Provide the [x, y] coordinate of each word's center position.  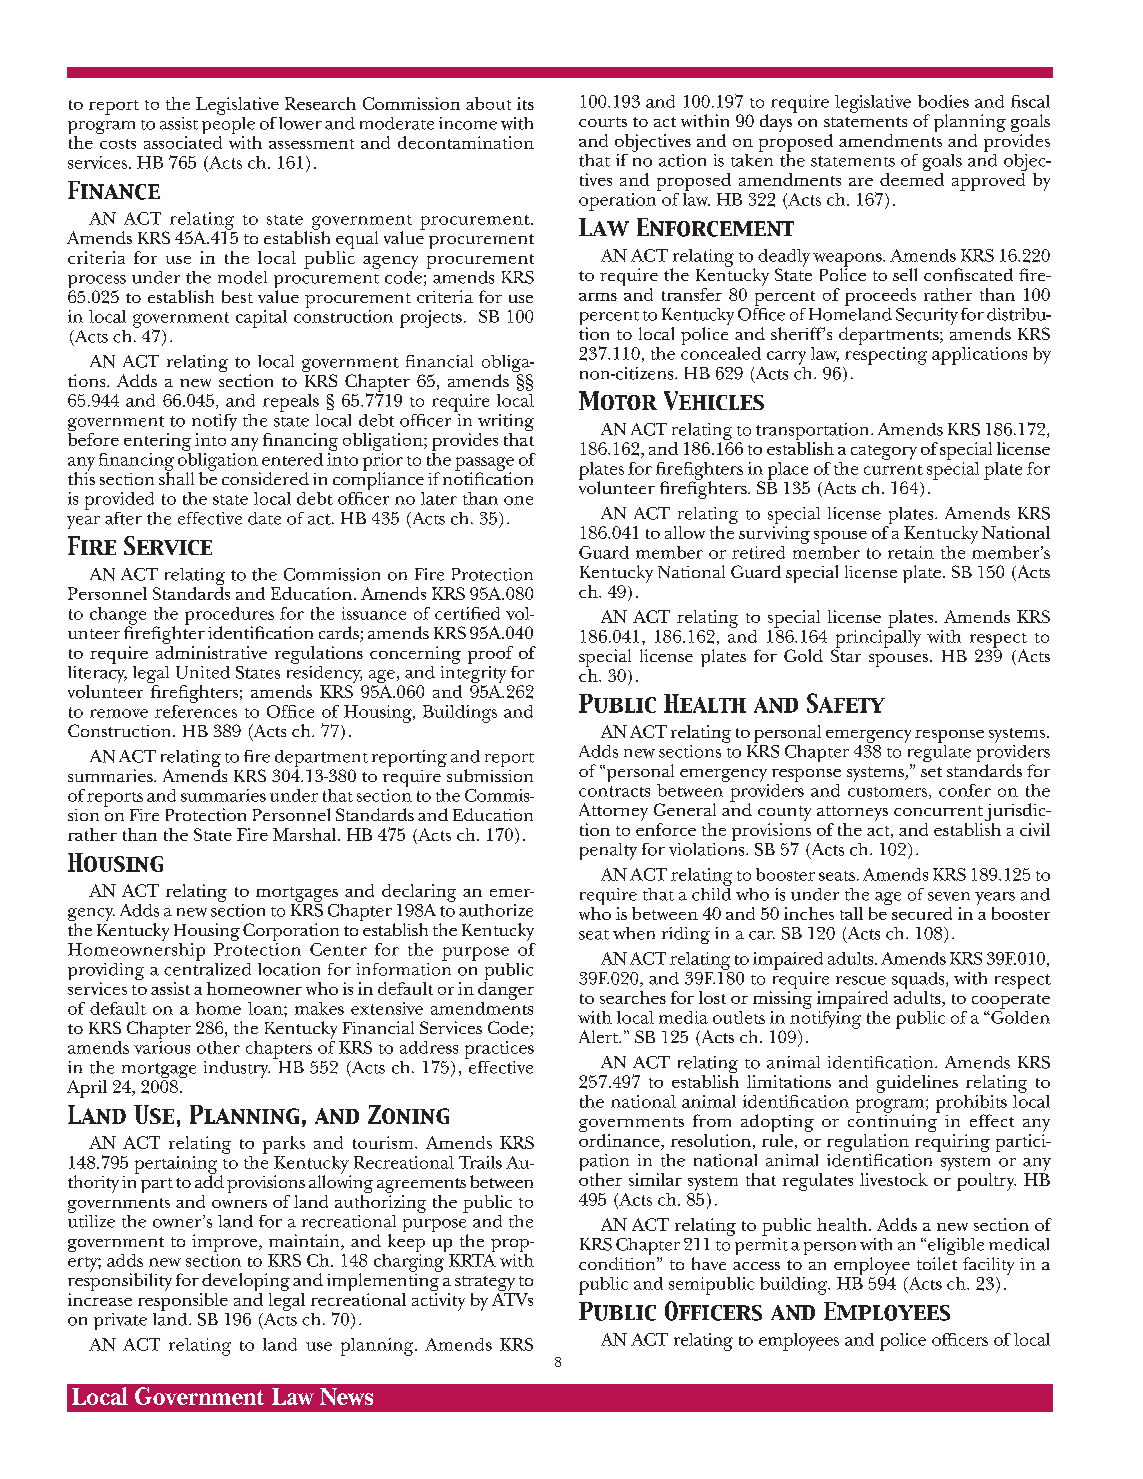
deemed [912, 179]
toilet [937, 1263]
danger [506, 991]
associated [183, 142]
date [264, 518]
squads [919, 982]
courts [603, 122]
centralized [207, 968]
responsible [183, 1302]
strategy [486, 1285]
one [518, 500]
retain [911, 552]
